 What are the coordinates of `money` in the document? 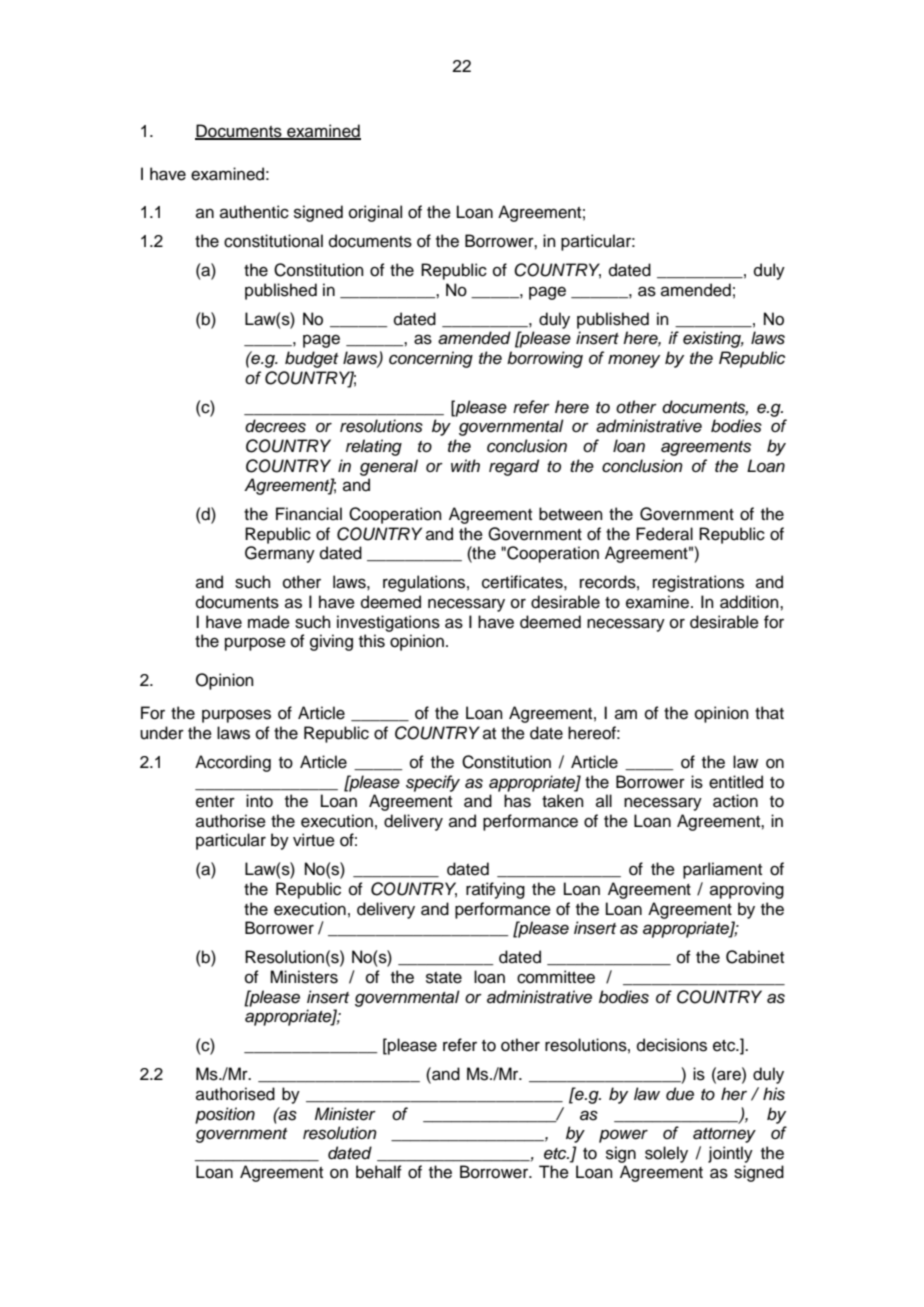 It's located at (634, 361).
